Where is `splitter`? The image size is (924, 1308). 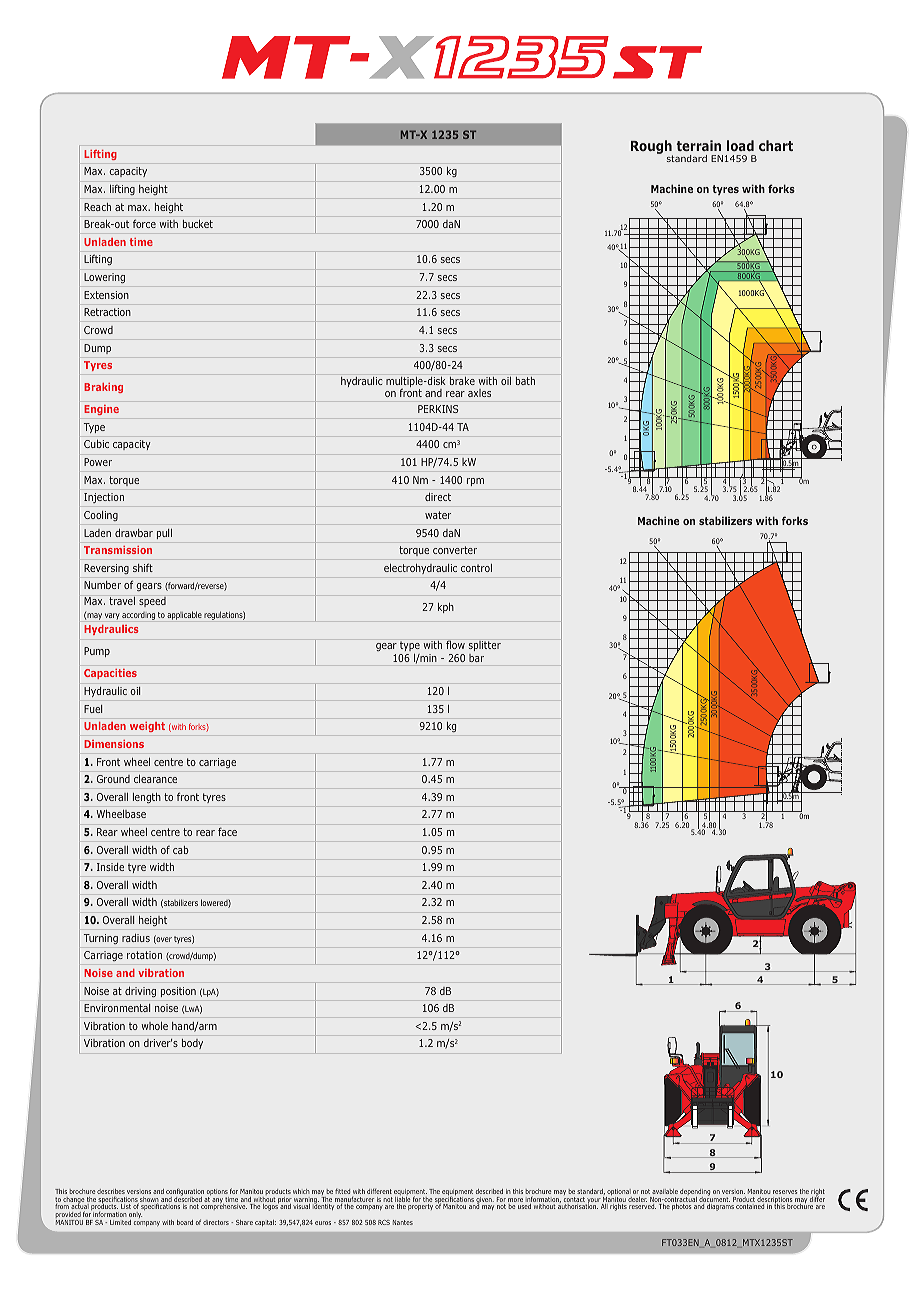
splitter is located at coordinates (485, 646).
